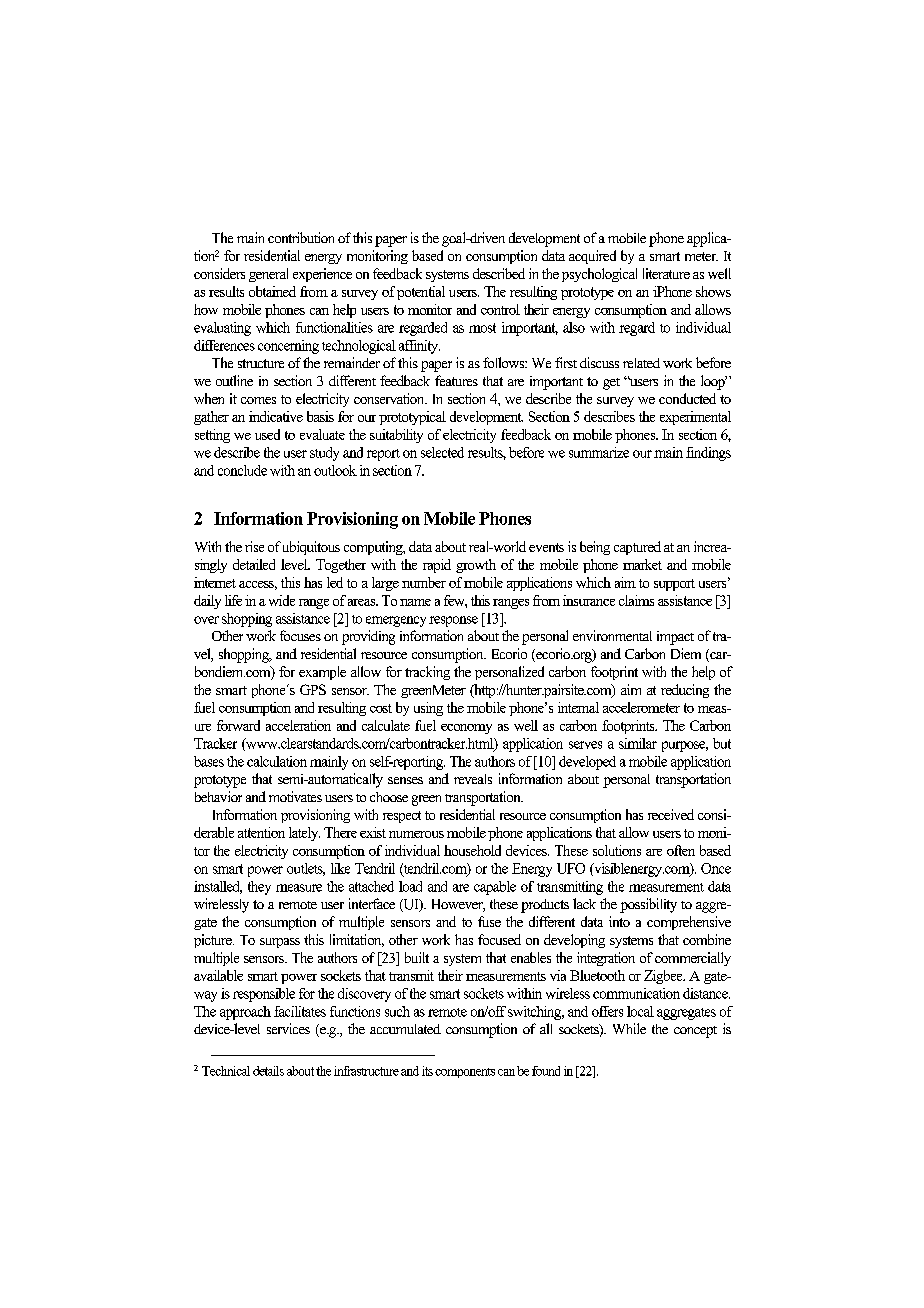 This document has height=1308, width=924. Describe the element at coordinates (472, 850) in the document. I see `household` at that location.
